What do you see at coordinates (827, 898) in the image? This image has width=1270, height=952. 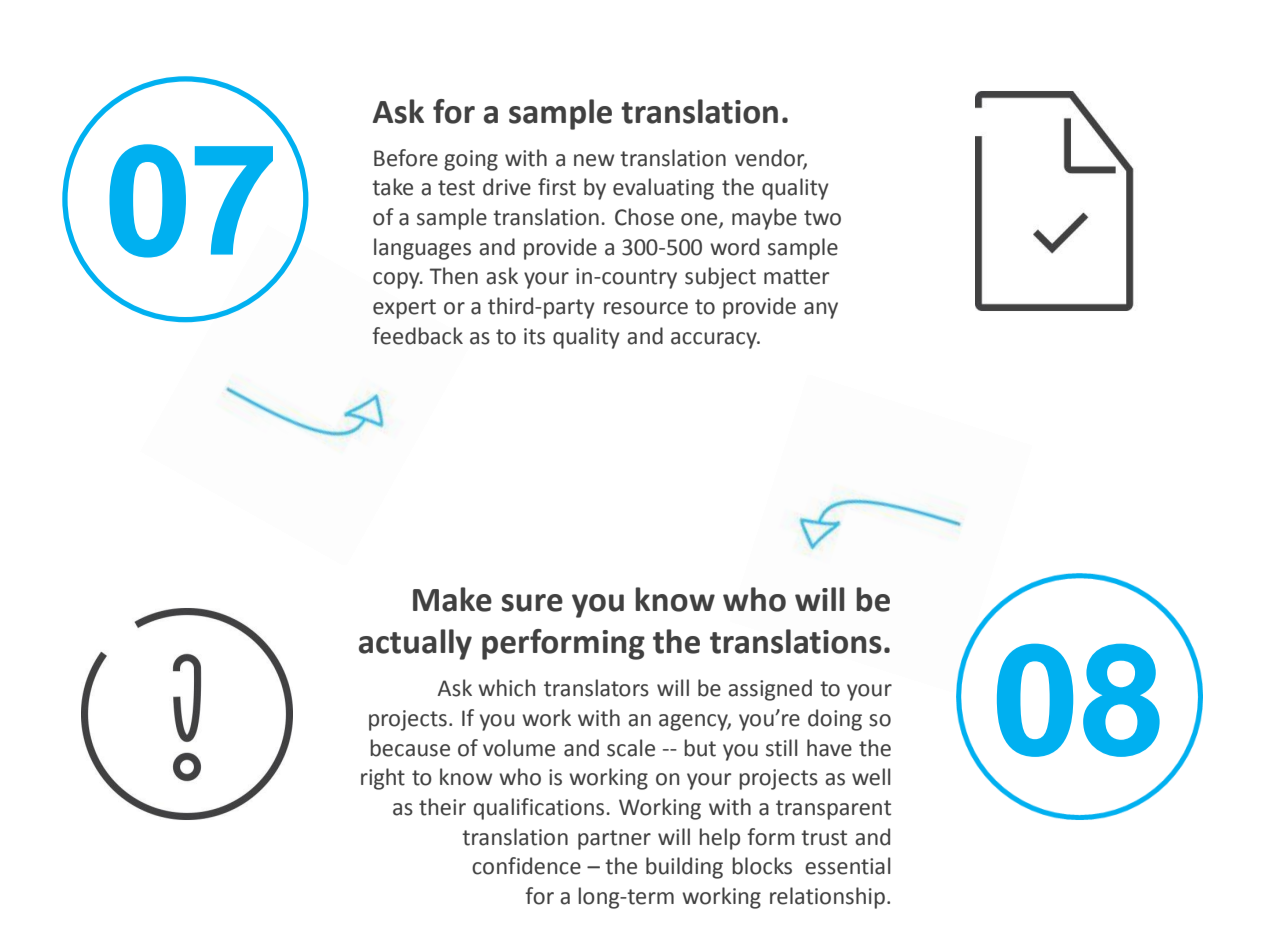 I see `relationship` at bounding box center [827, 898].
